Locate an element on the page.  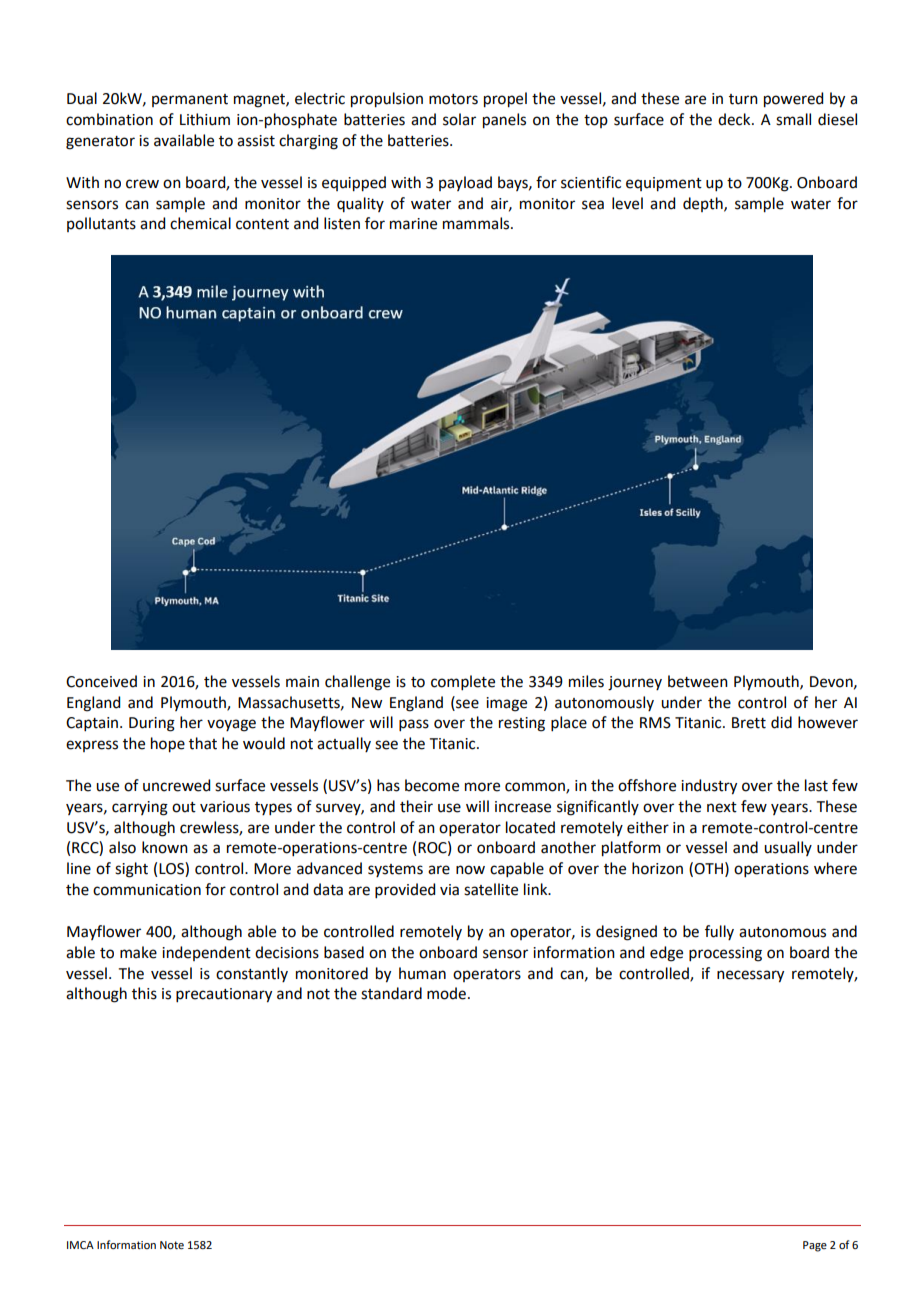
mode is located at coordinates (446, 993).
